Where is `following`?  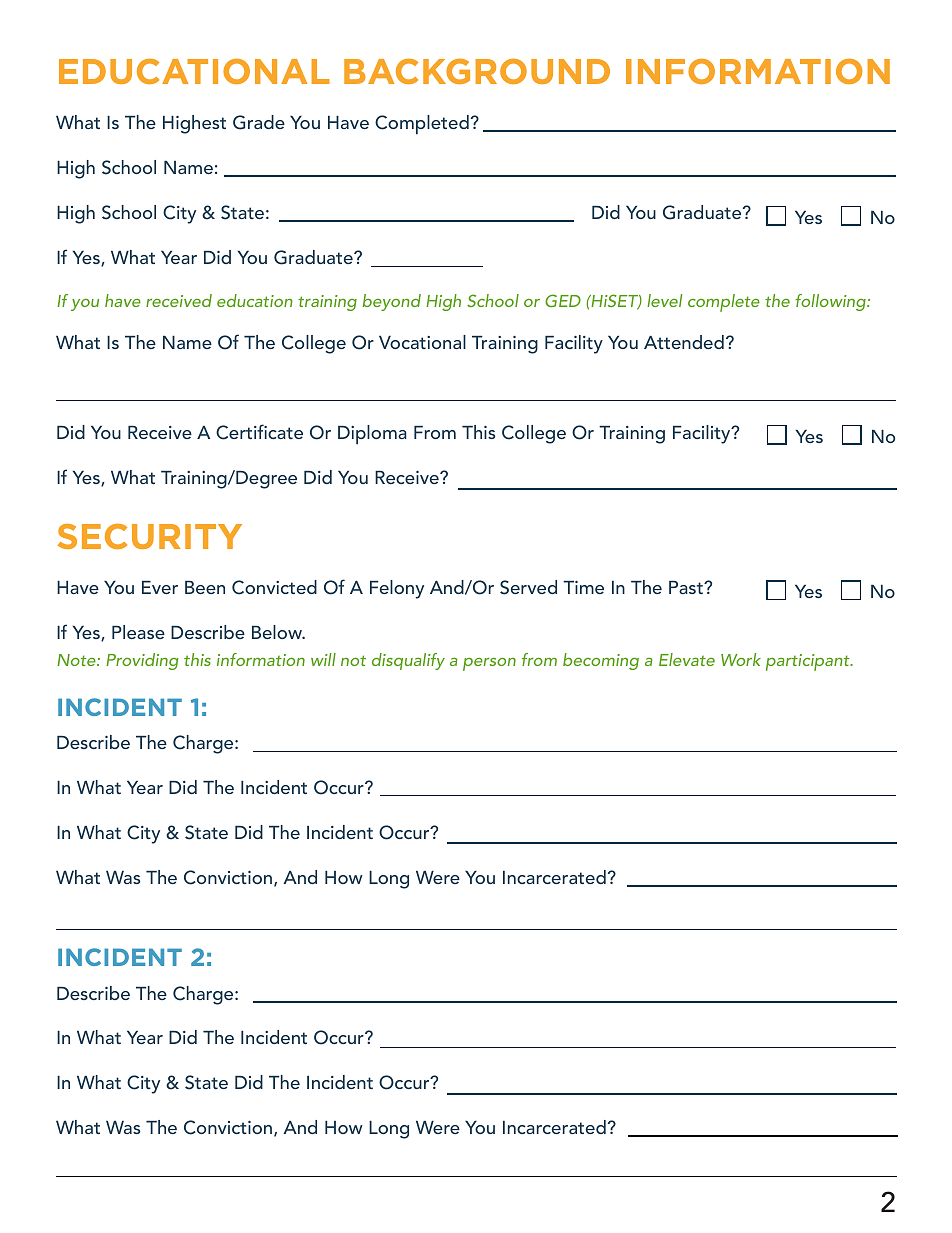 following is located at coordinates (831, 302).
